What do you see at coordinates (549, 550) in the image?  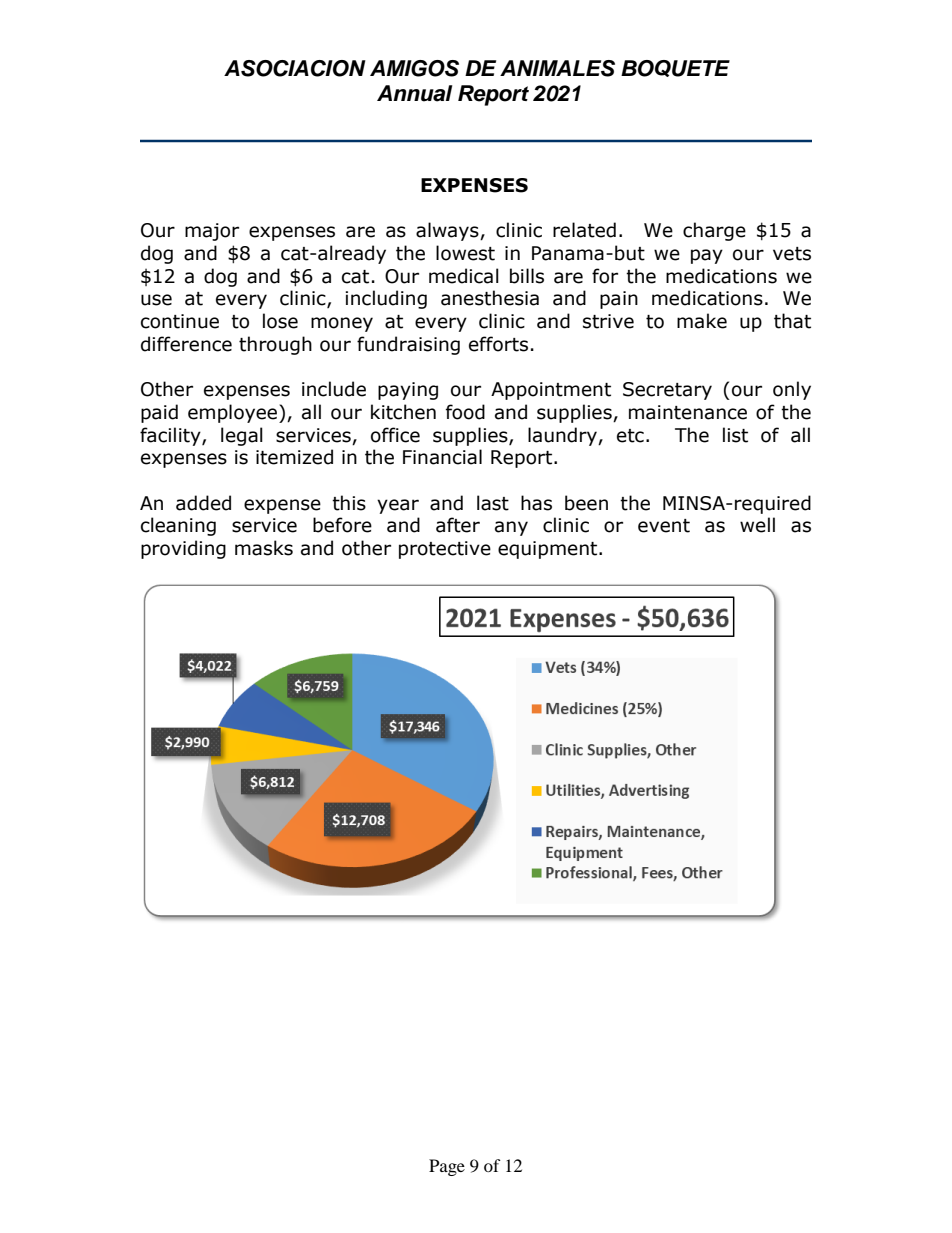 I see `equipment` at bounding box center [549, 550].
